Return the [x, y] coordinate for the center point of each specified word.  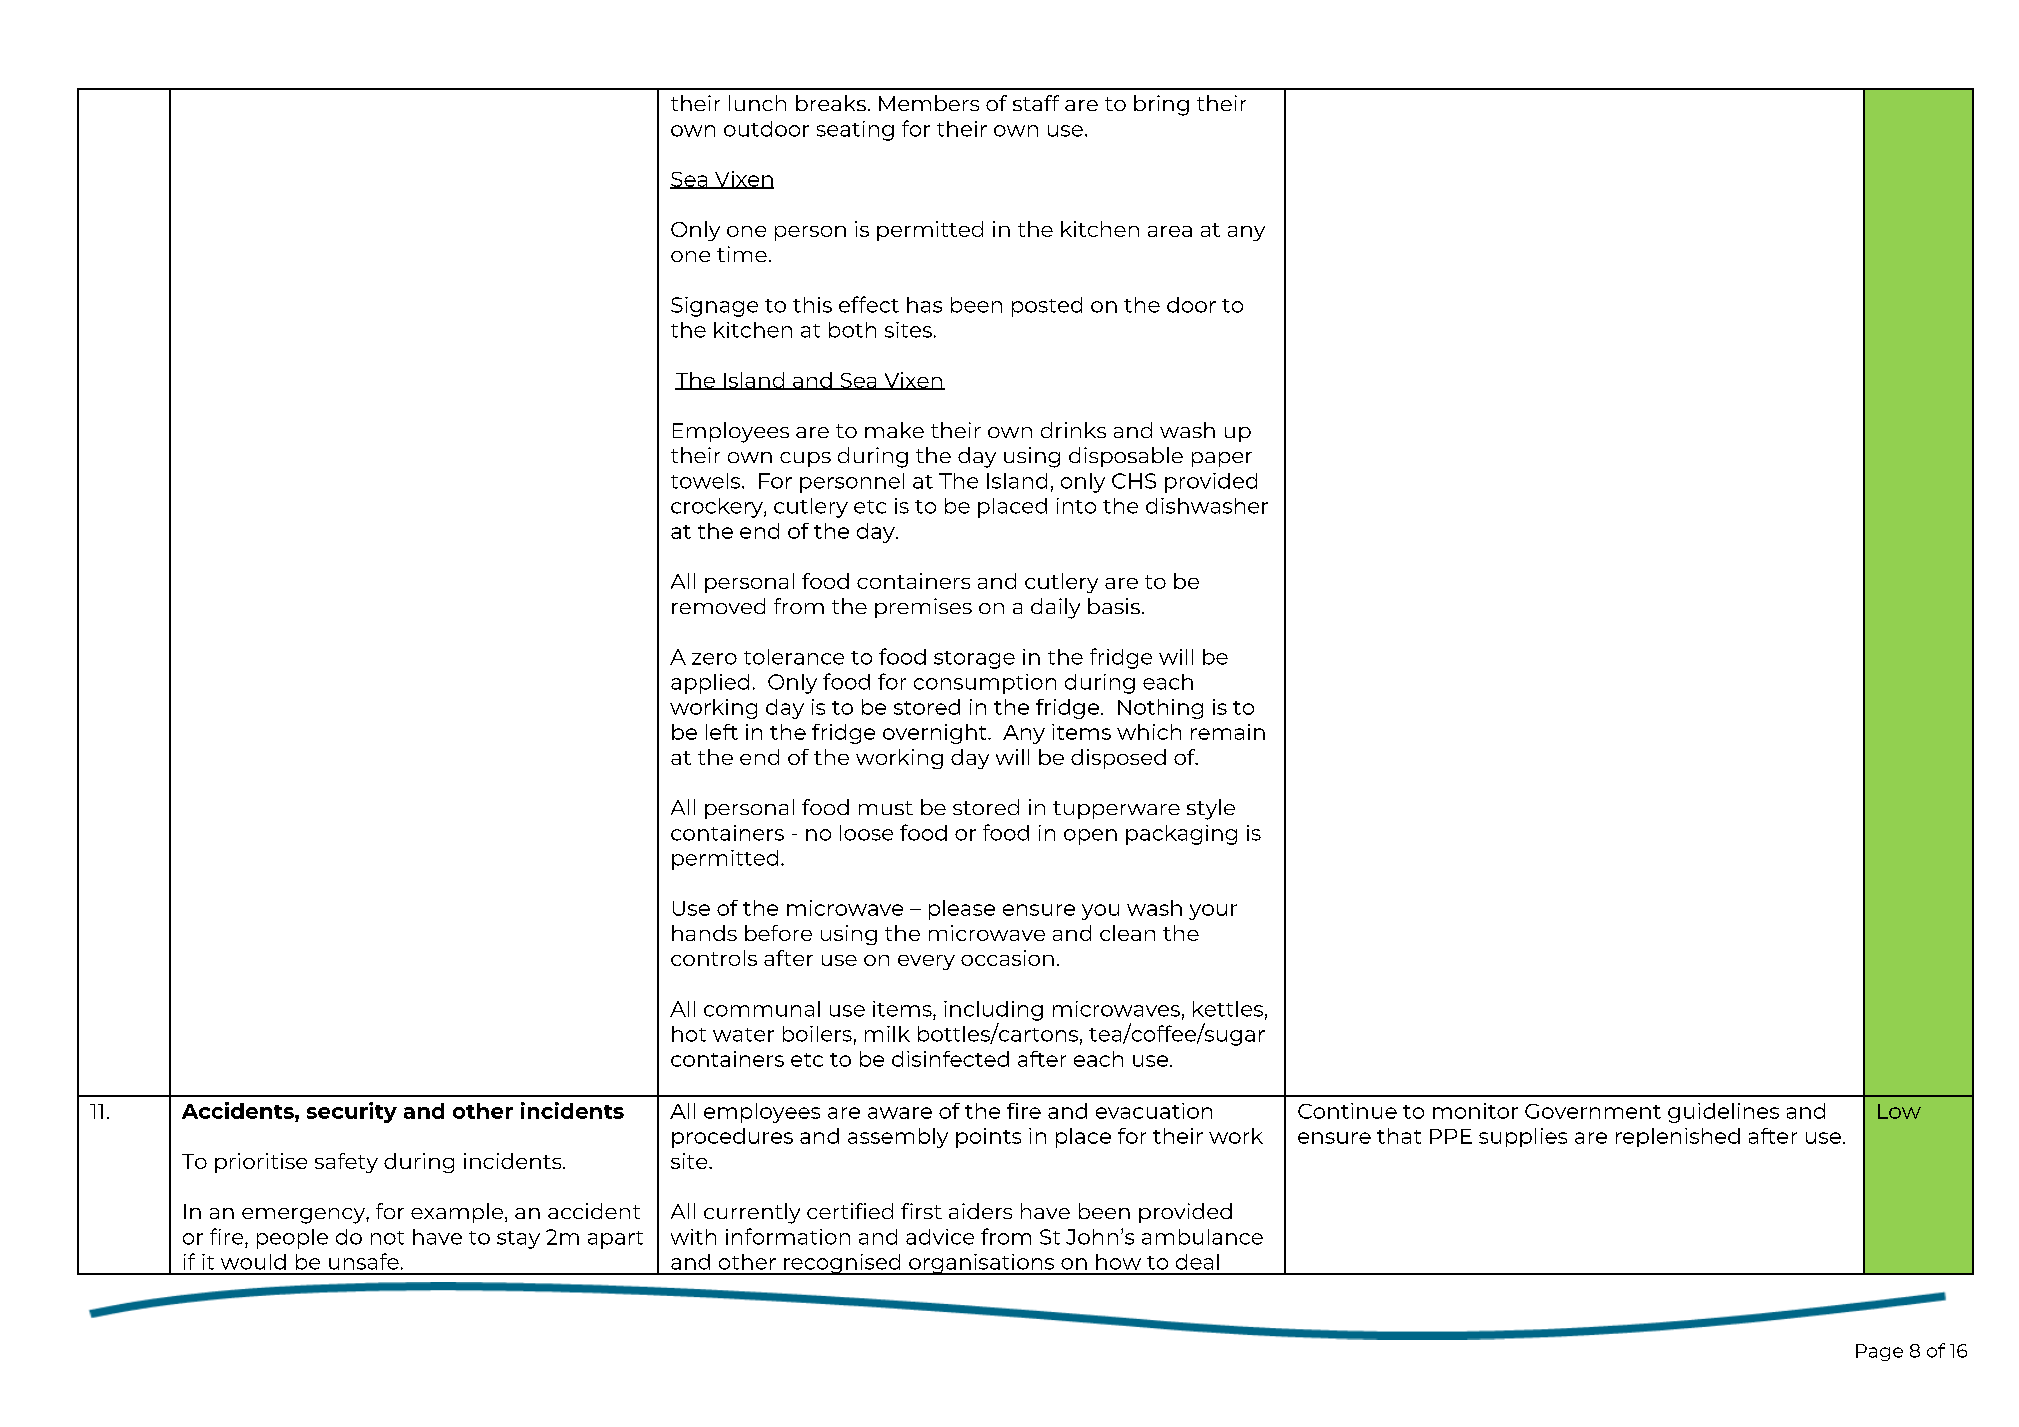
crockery [718, 508]
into [1076, 506]
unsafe [364, 1261]
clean [1127, 933]
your [1213, 912]
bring [1161, 105]
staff [1036, 103]
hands [704, 933]
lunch [757, 103]
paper [1222, 459]
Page [1879, 1352]
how [1118, 1262]
